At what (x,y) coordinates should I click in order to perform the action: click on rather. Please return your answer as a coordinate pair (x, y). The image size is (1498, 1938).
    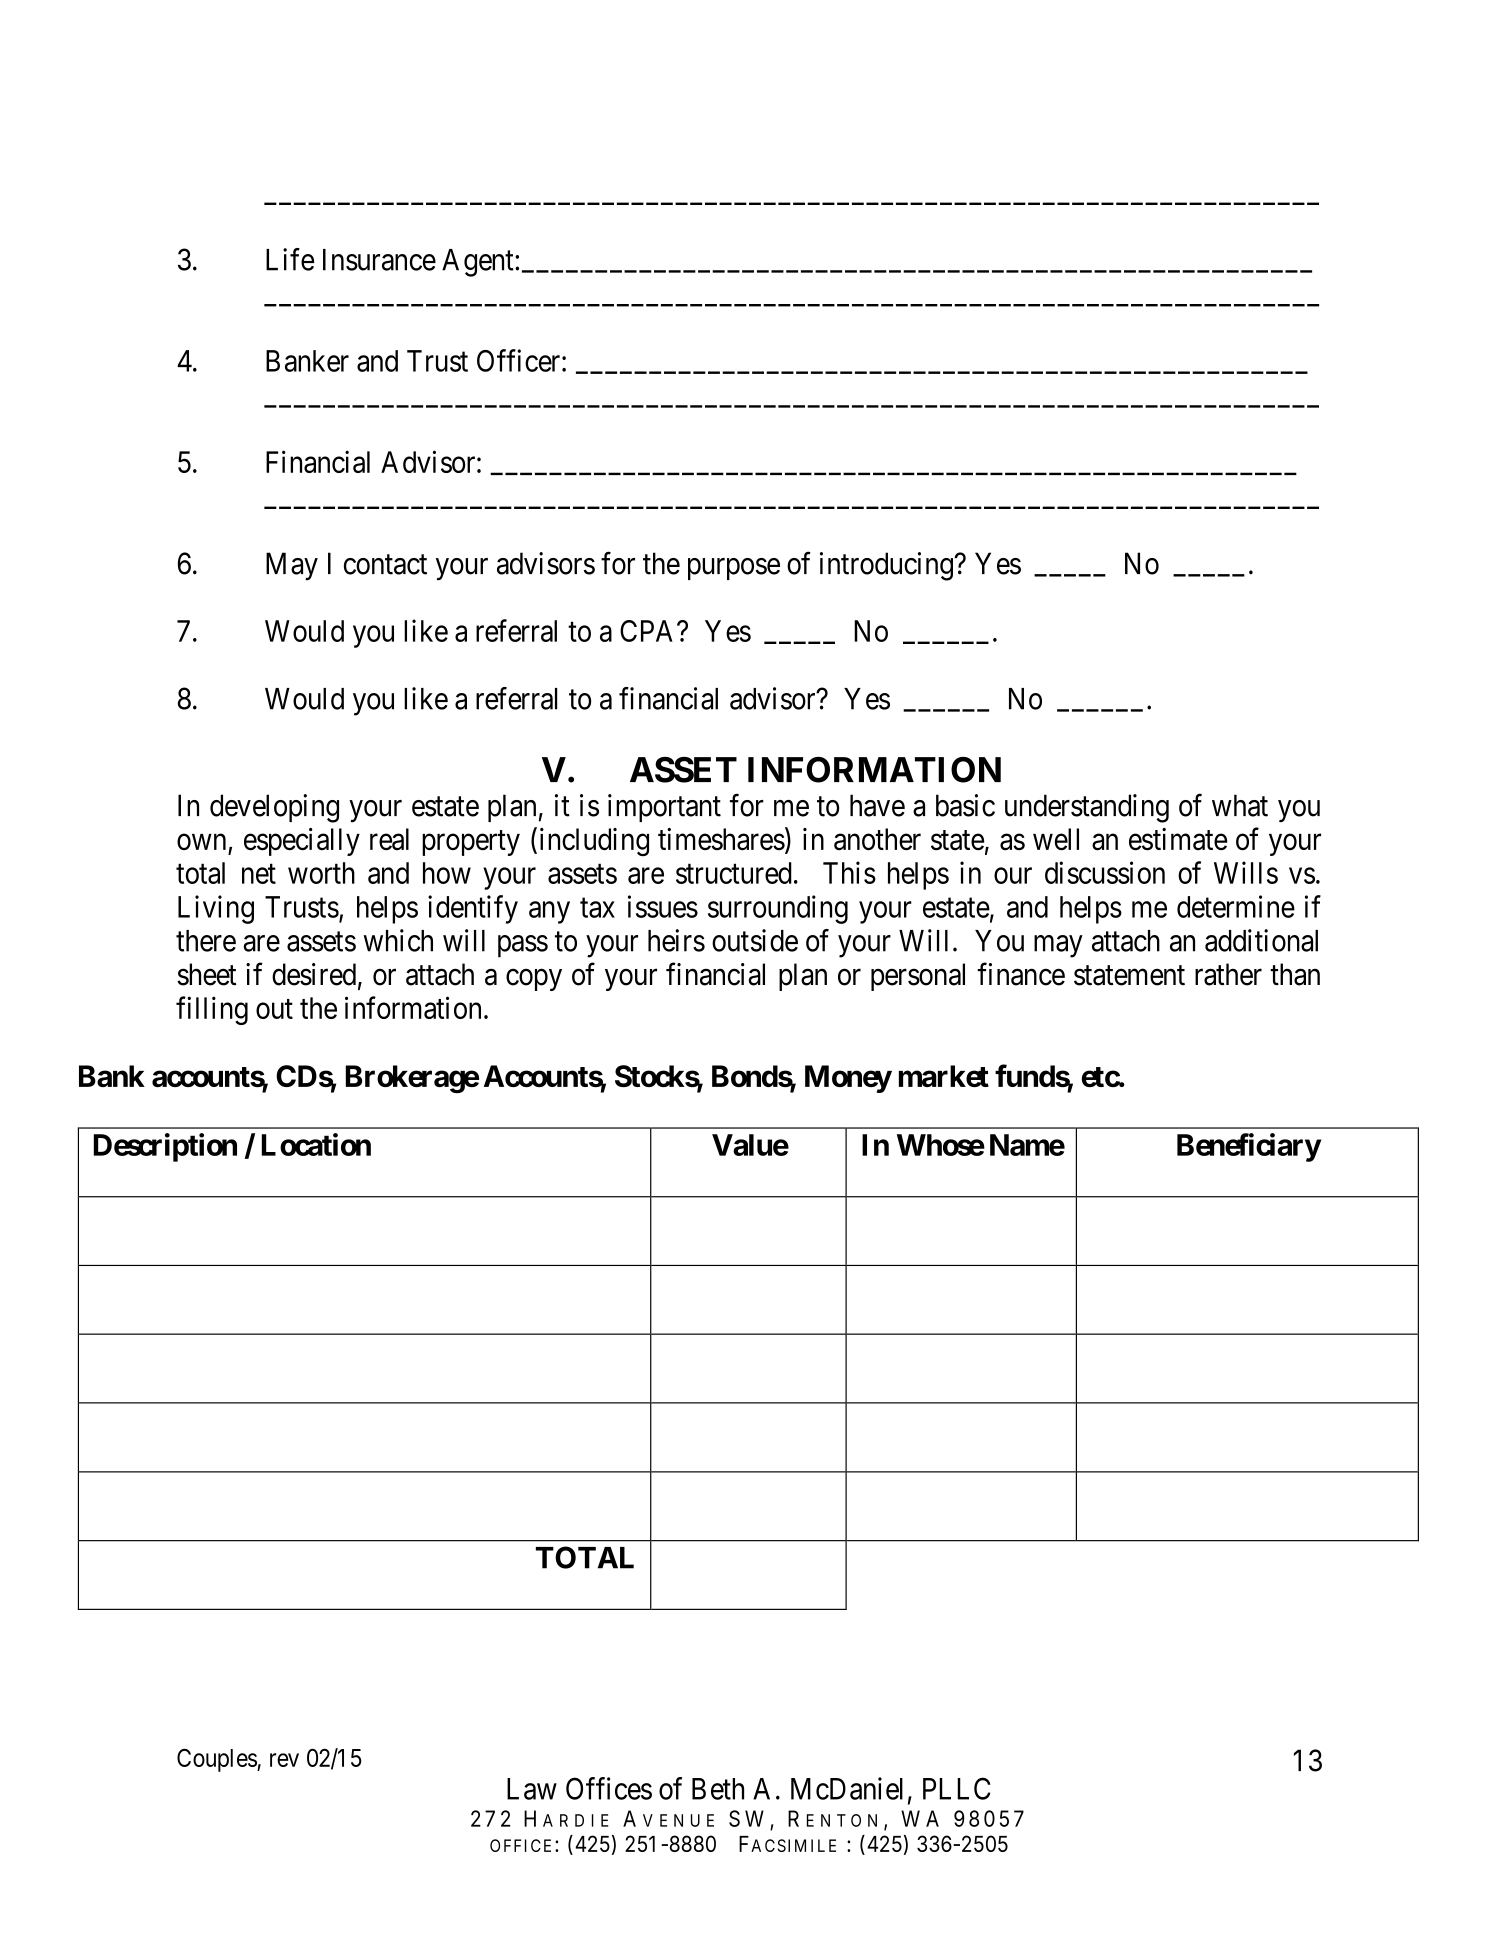
    Looking at the image, I should click on (1228, 974).
